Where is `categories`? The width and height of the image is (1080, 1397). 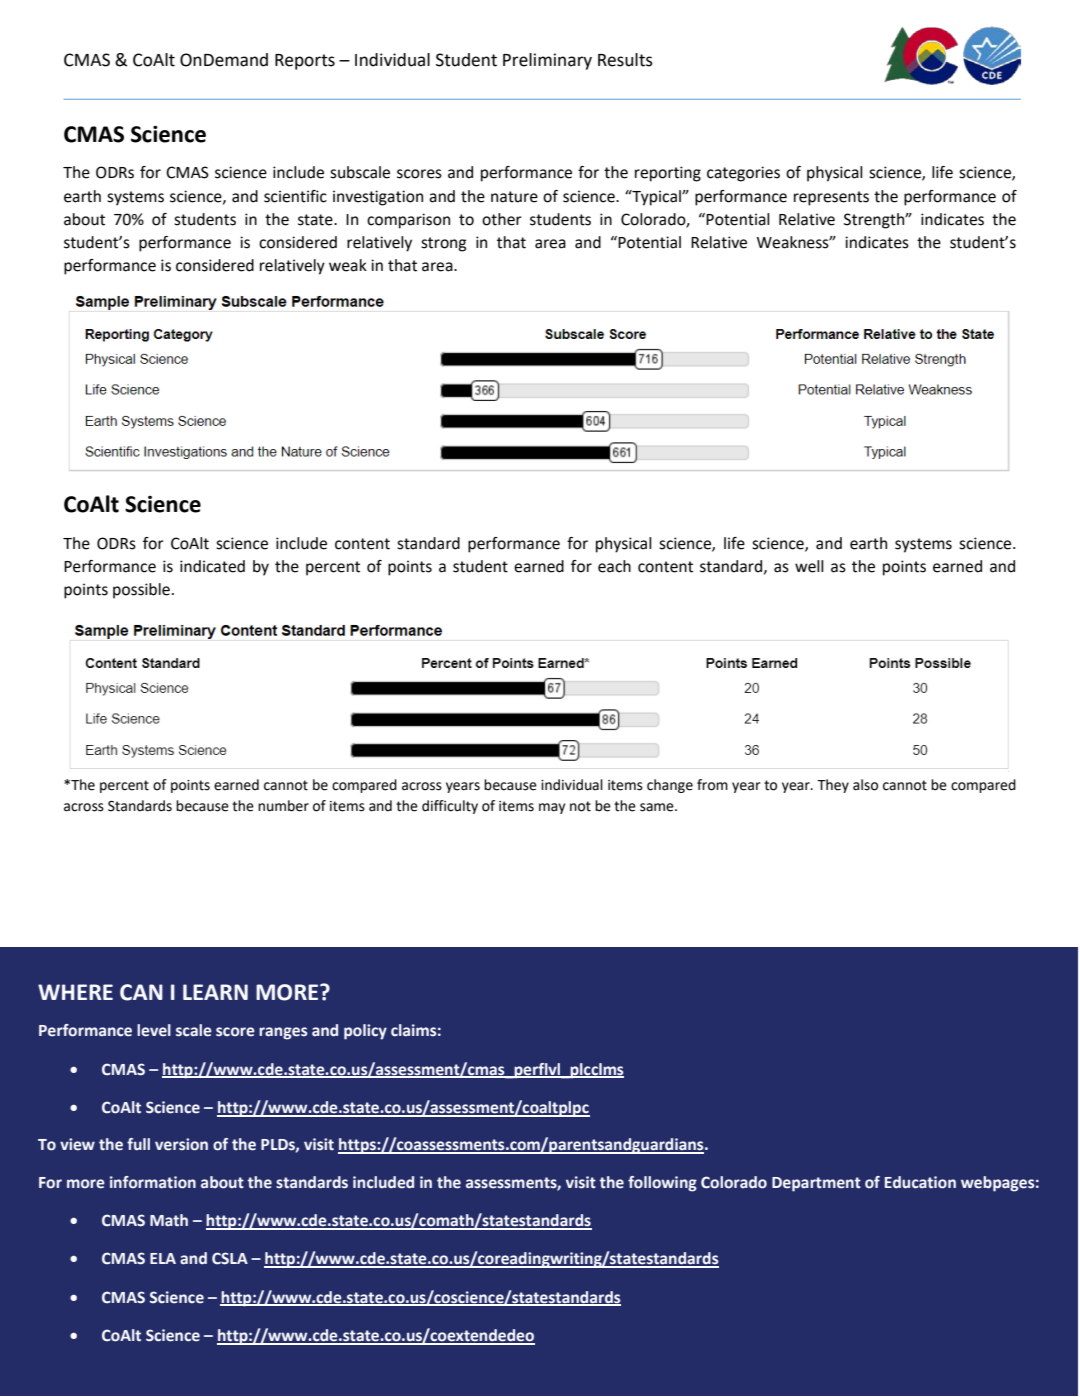
categories is located at coordinates (743, 174).
